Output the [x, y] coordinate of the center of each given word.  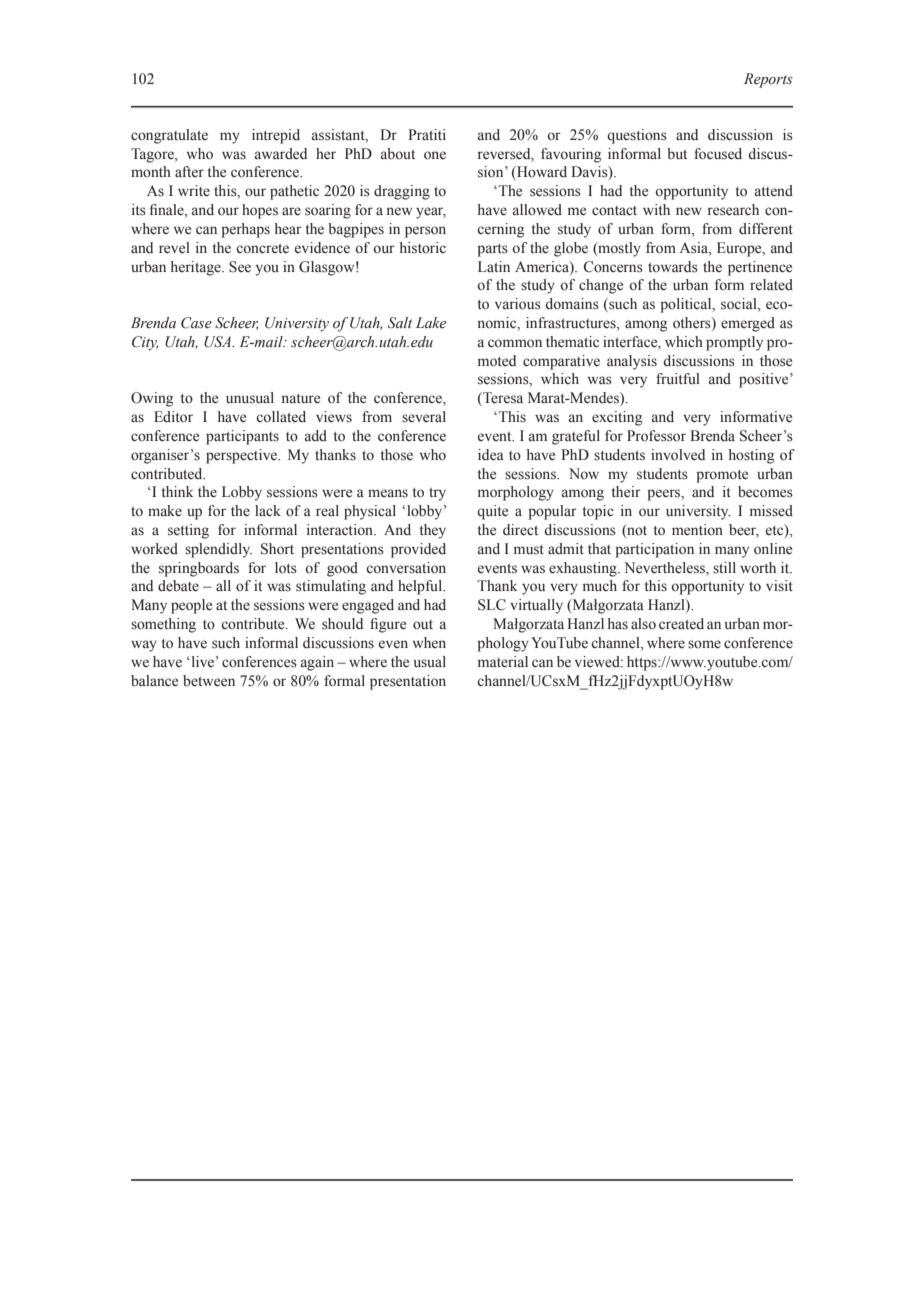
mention [697, 530]
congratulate [169, 136]
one [435, 155]
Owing [152, 399]
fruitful [678, 378]
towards [673, 267]
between [209, 681]
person [425, 232]
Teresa [502, 399]
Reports [768, 80]
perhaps [245, 230]
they [433, 531]
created [681, 624]
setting [188, 531]
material [503, 662]
